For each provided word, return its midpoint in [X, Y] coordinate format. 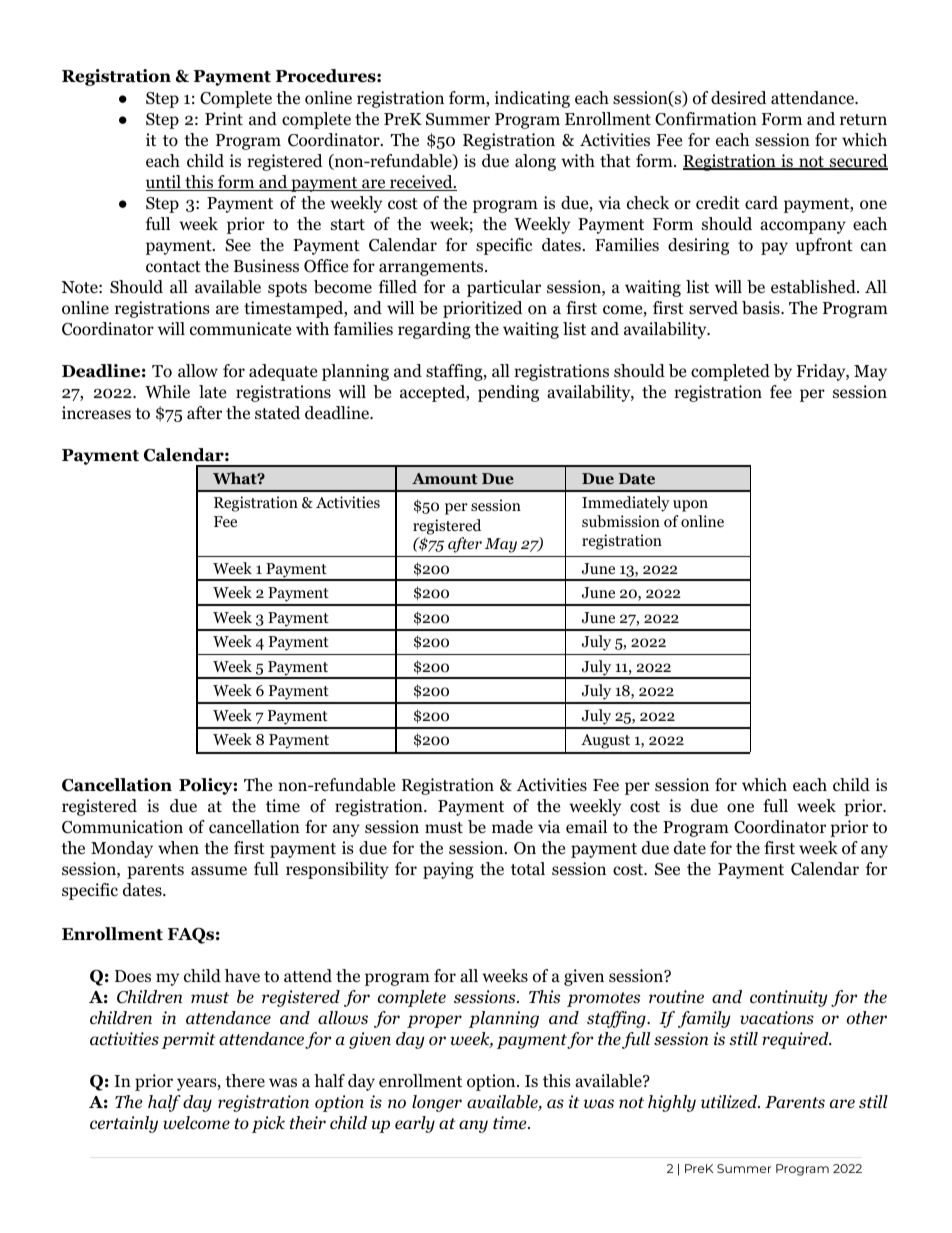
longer [437, 1103]
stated [277, 413]
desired [739, 98]
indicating [532, 99]
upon [690, 506]
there [245, 1080]
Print [224, 118]
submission [621, 521]
